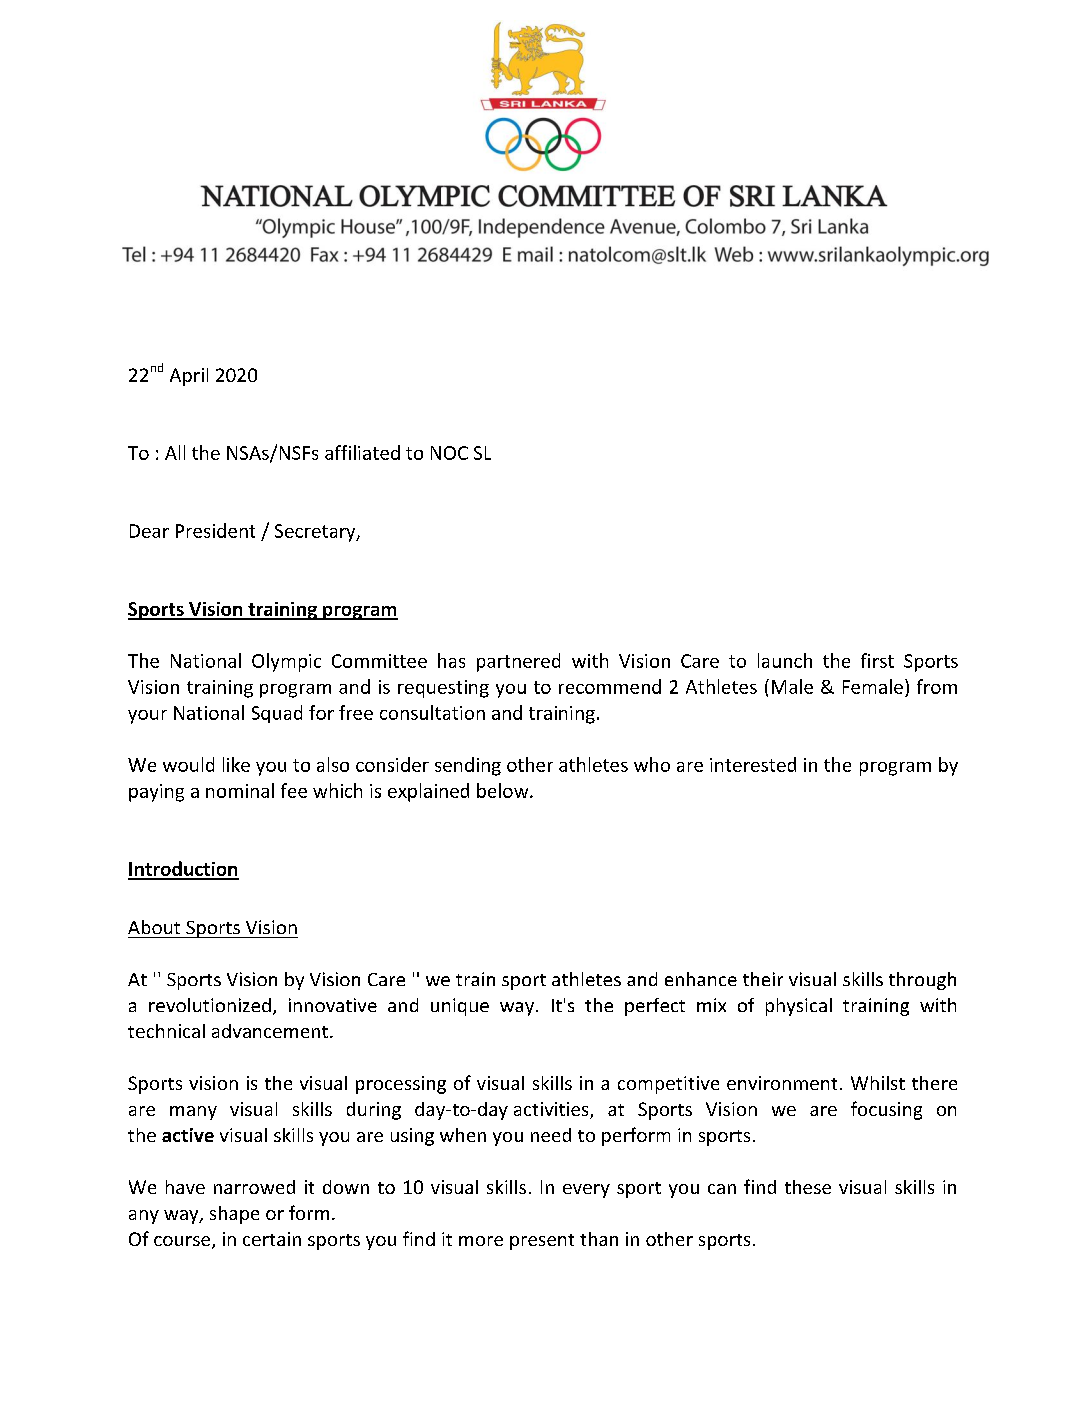  I want to click on partnered, so click(518, 662).
